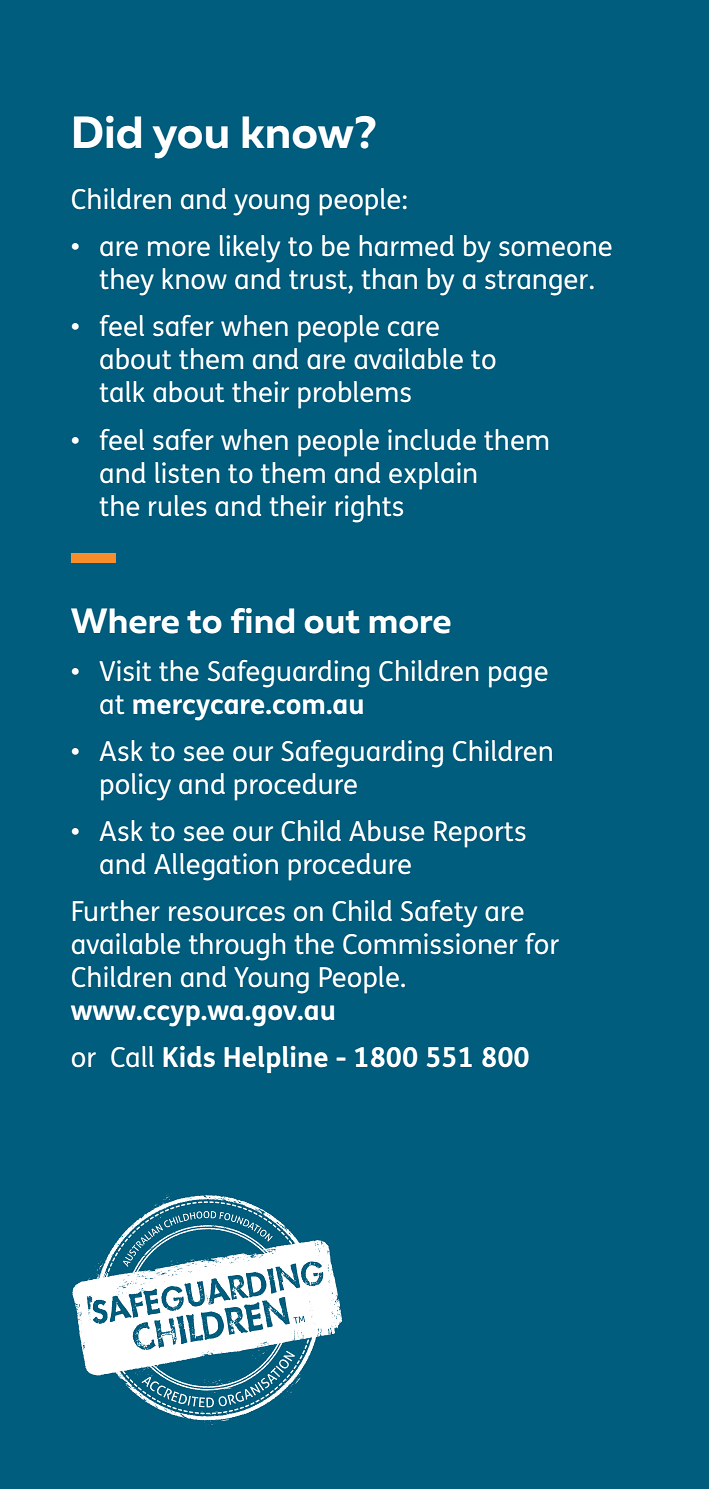 This screenshot has height=1489, width=709. I want to click on Where, so click(125, 621).
